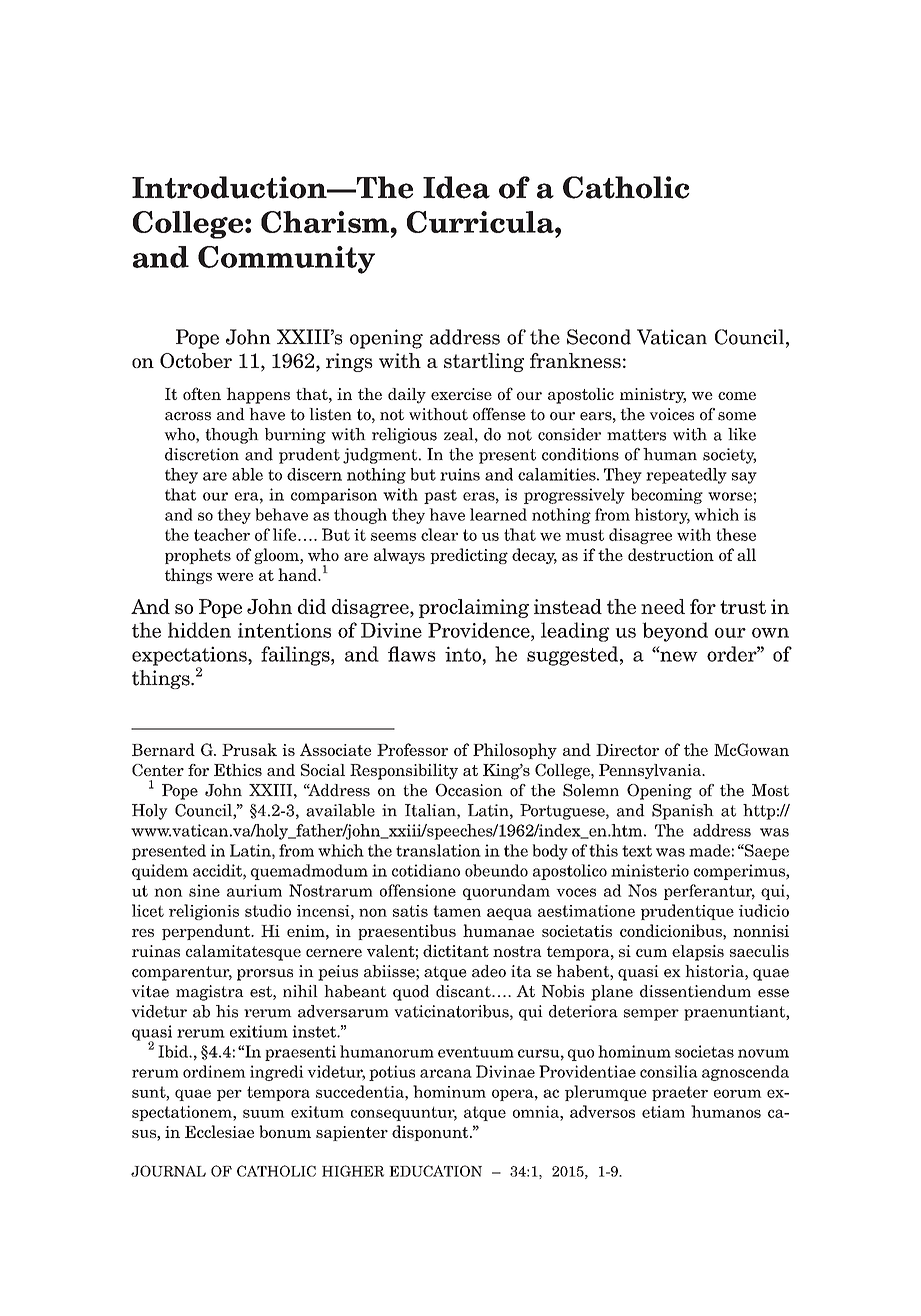 This document has height=1316, width=921. I want to click on Community, so click(286, 260).
